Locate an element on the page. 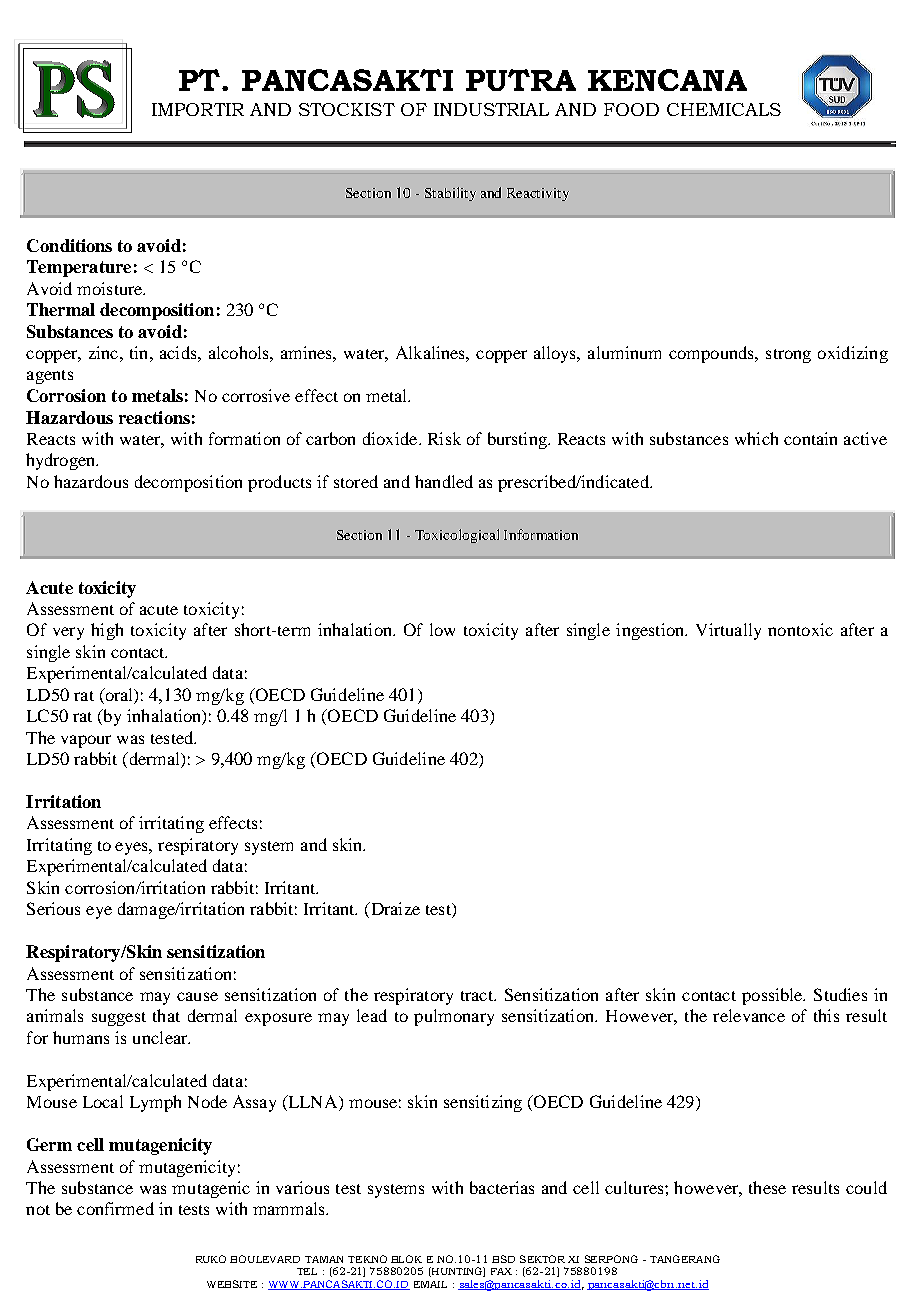  confirmed is located at coordinates (115, 1208).
